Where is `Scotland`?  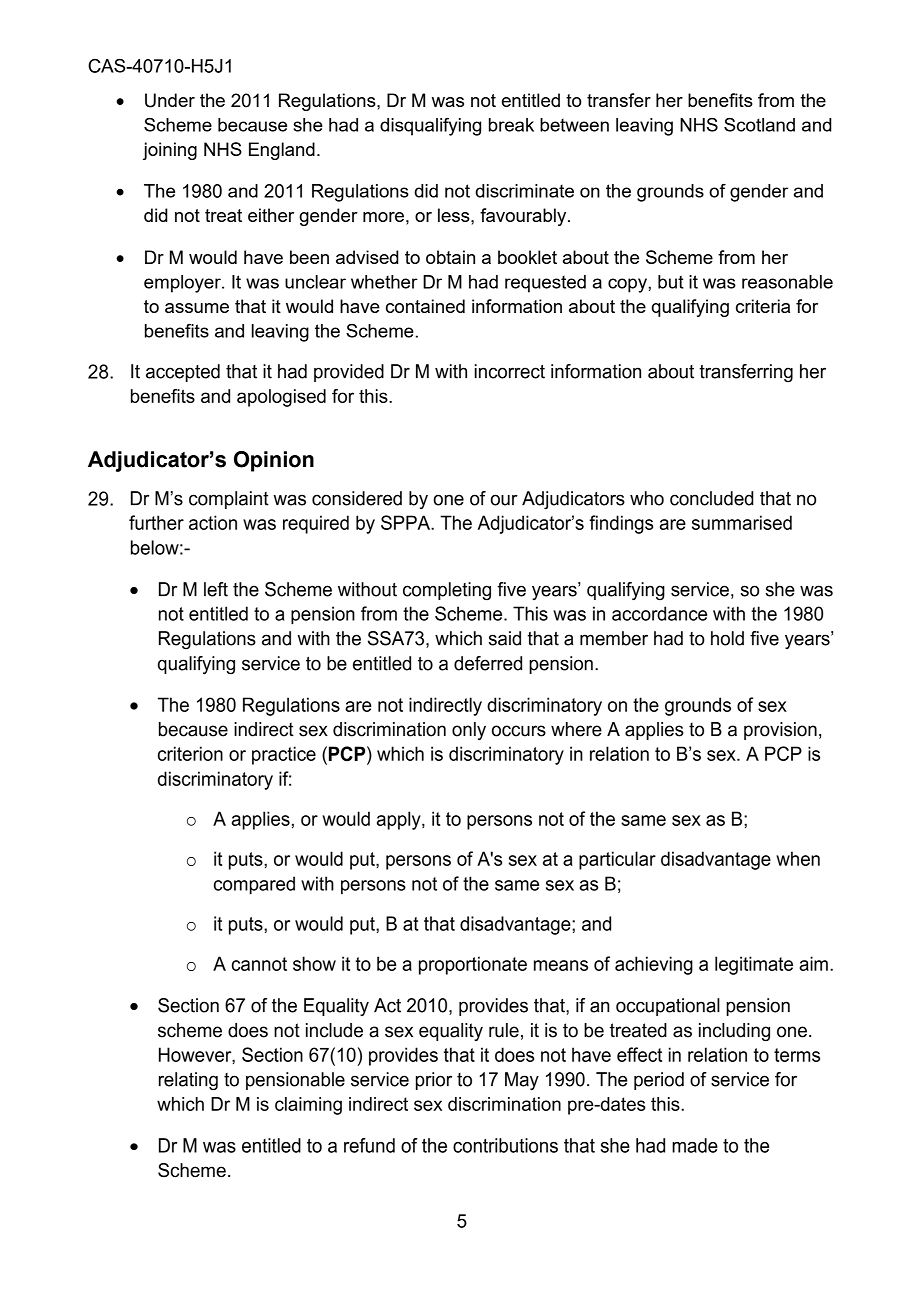 Scotland is located at coordinates (759, 125).
